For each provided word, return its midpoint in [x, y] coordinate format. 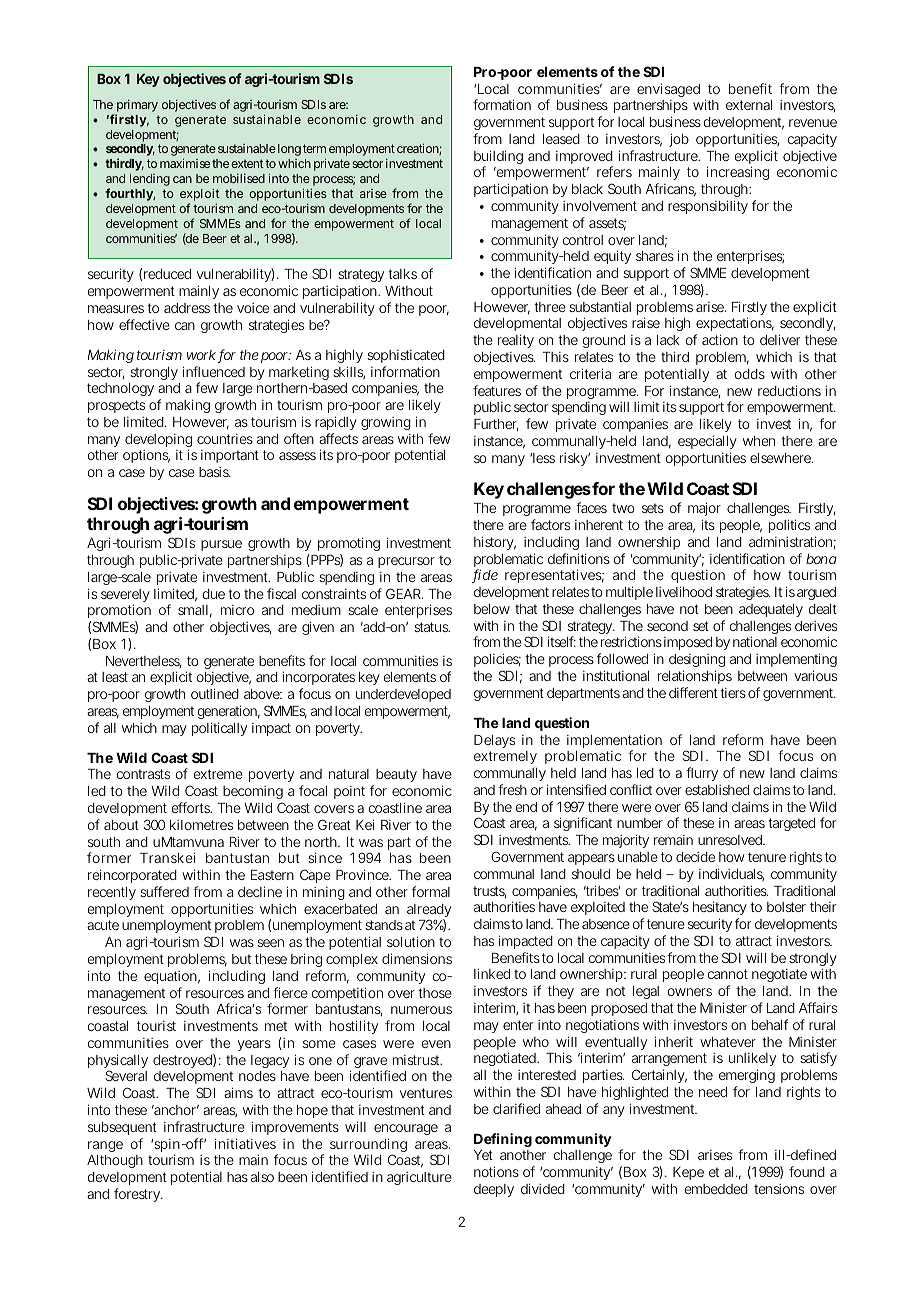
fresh [512, 789]
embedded [716, 1189]
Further [496, 425]
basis [214, 472]
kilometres [201, 825]
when [759, 441]
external [749, 105]
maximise [186, 163]
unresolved [731, 840]
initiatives [245, 1143]
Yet [483, 1155]
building [498, 158]
